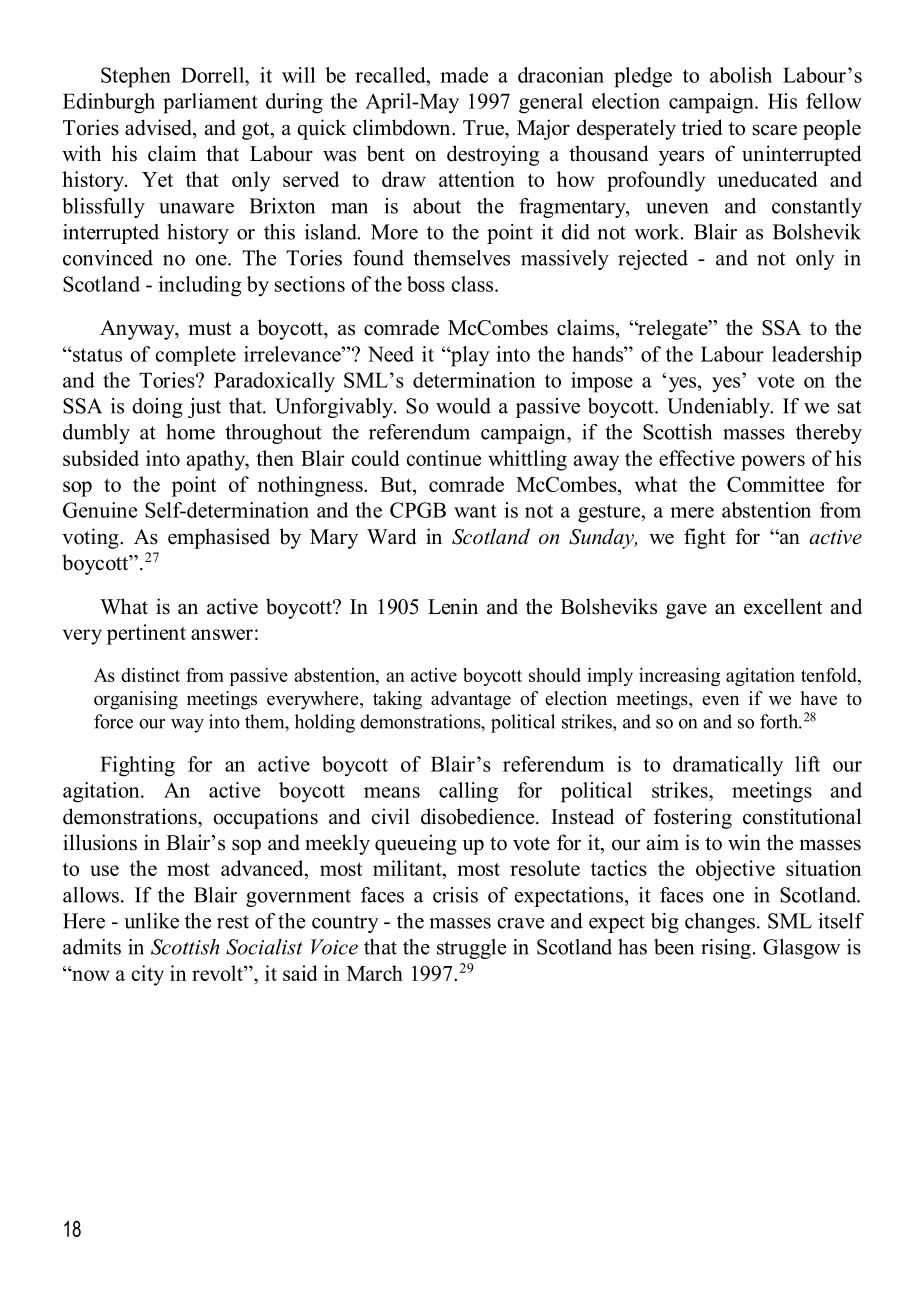  I want to click on unlike, so click(151, 921).
